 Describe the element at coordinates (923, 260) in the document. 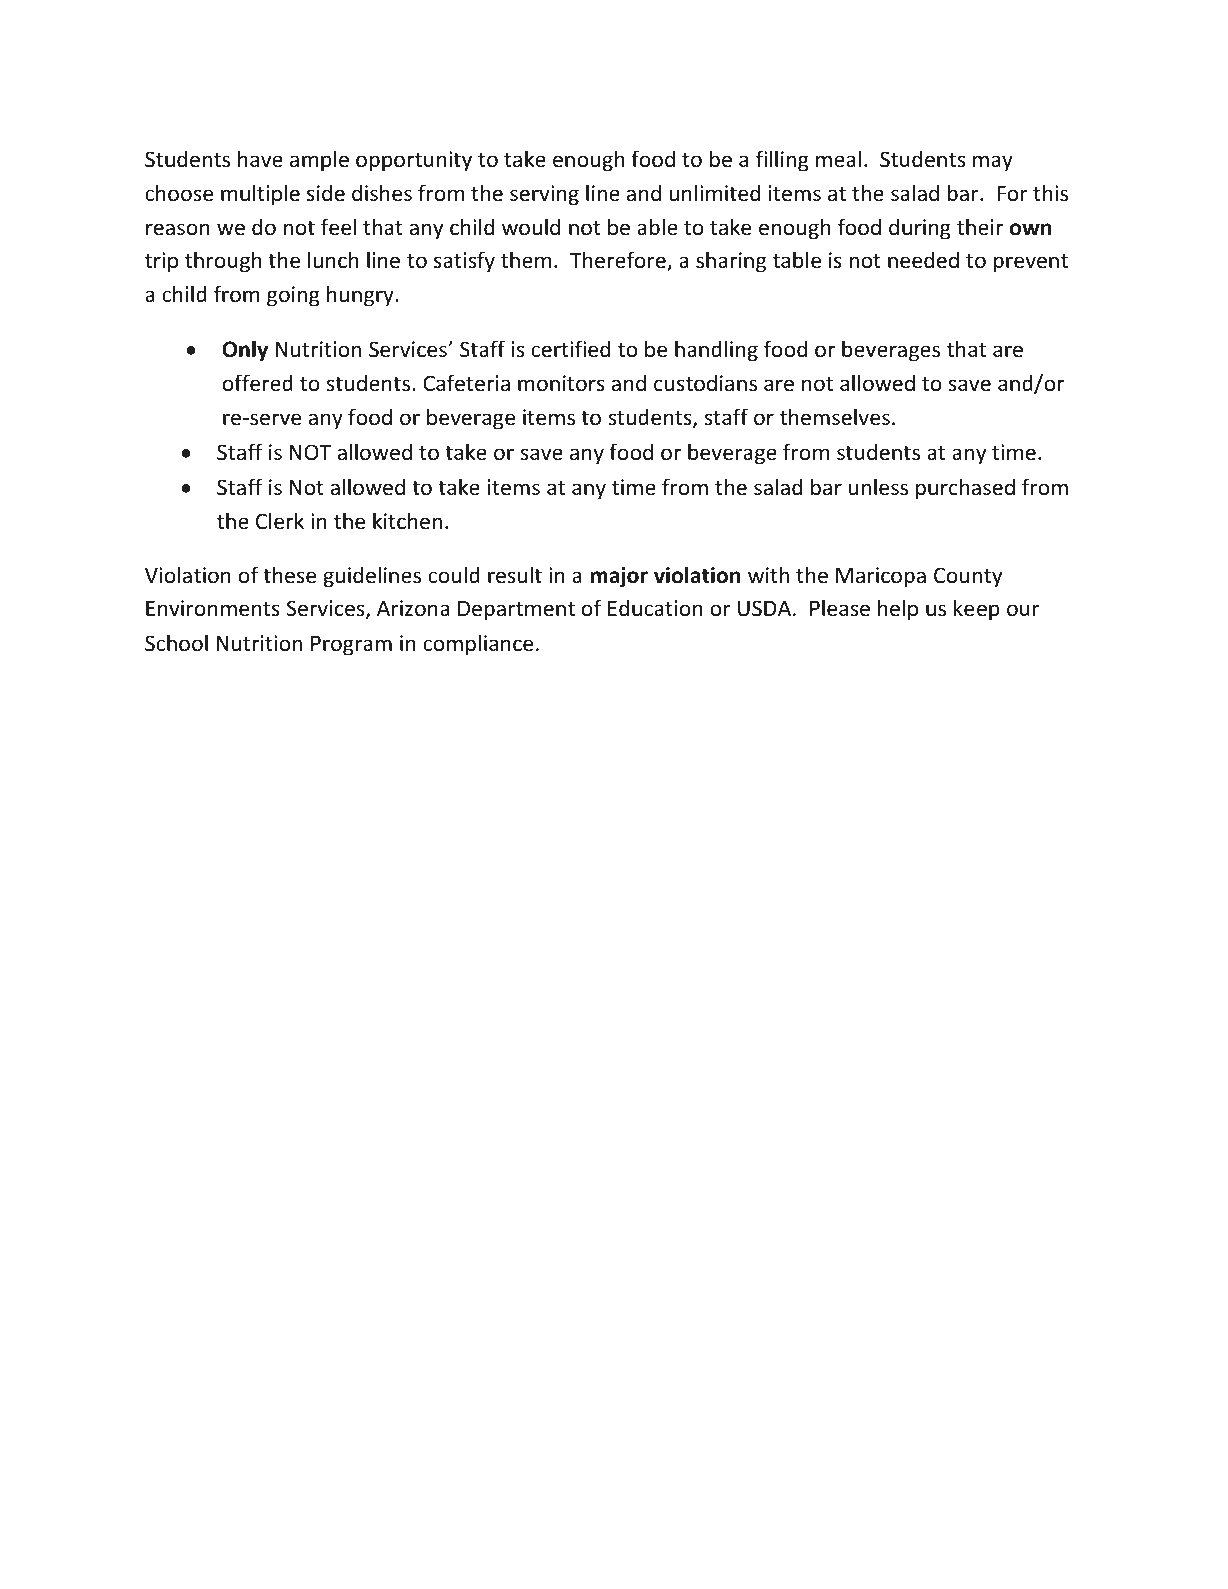

I see `needed` at that location.
